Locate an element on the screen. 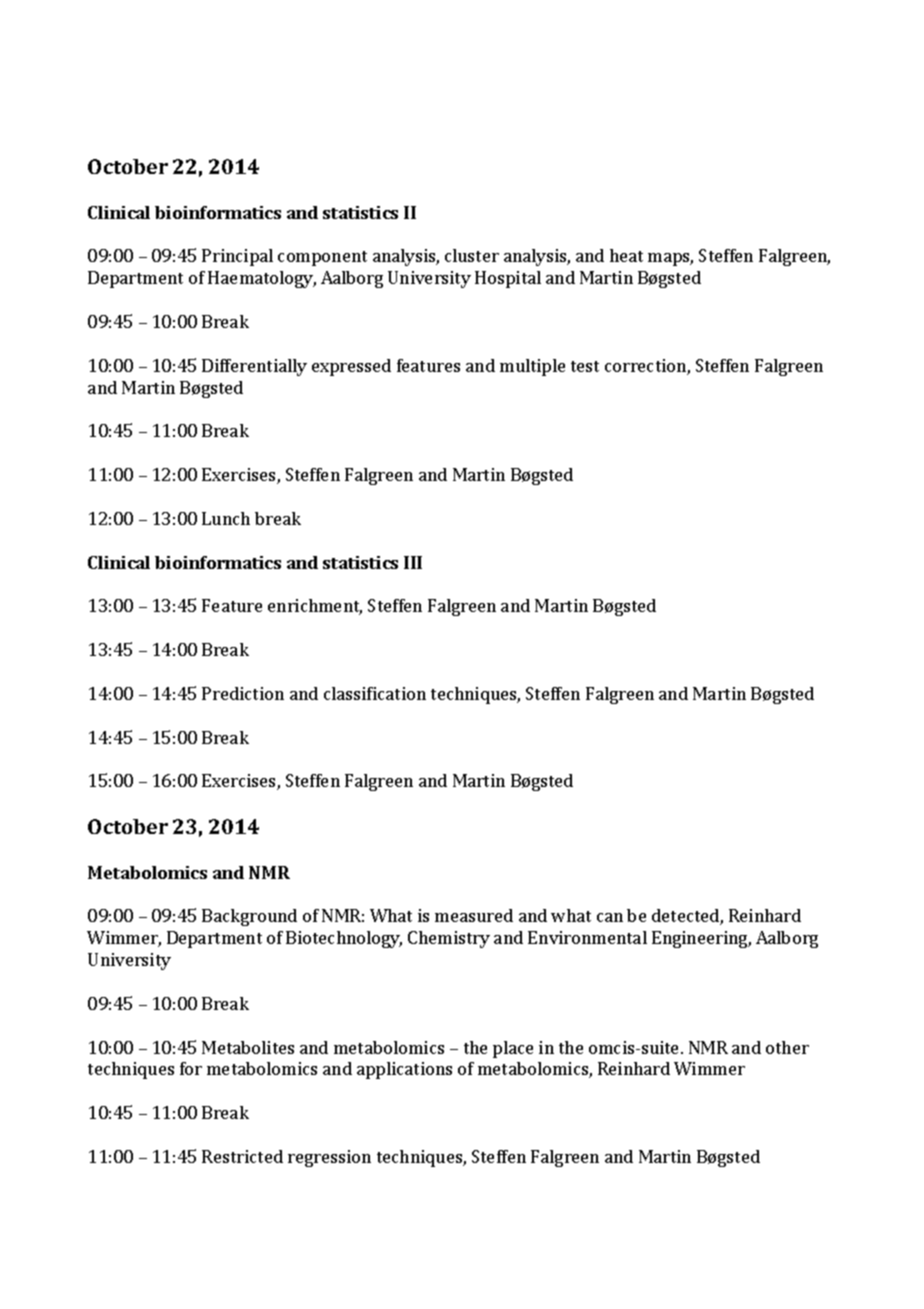 This screenshot has height=1309, width=924. Prediction is located at coordinates (243, 693).
